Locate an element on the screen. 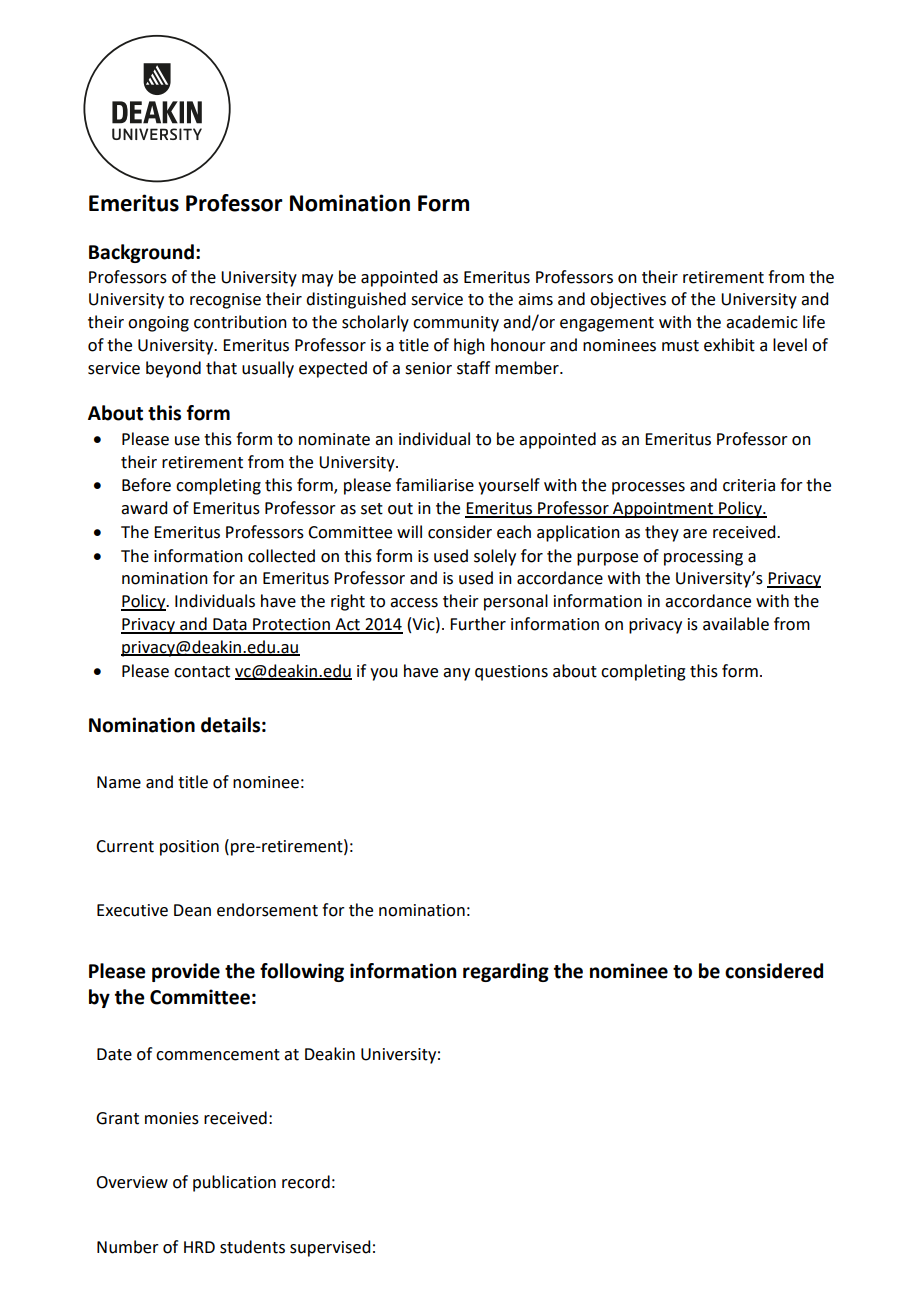 The height and width of the screenshot is (1308, 924). HRD is located at coordinates (199, 1247).
